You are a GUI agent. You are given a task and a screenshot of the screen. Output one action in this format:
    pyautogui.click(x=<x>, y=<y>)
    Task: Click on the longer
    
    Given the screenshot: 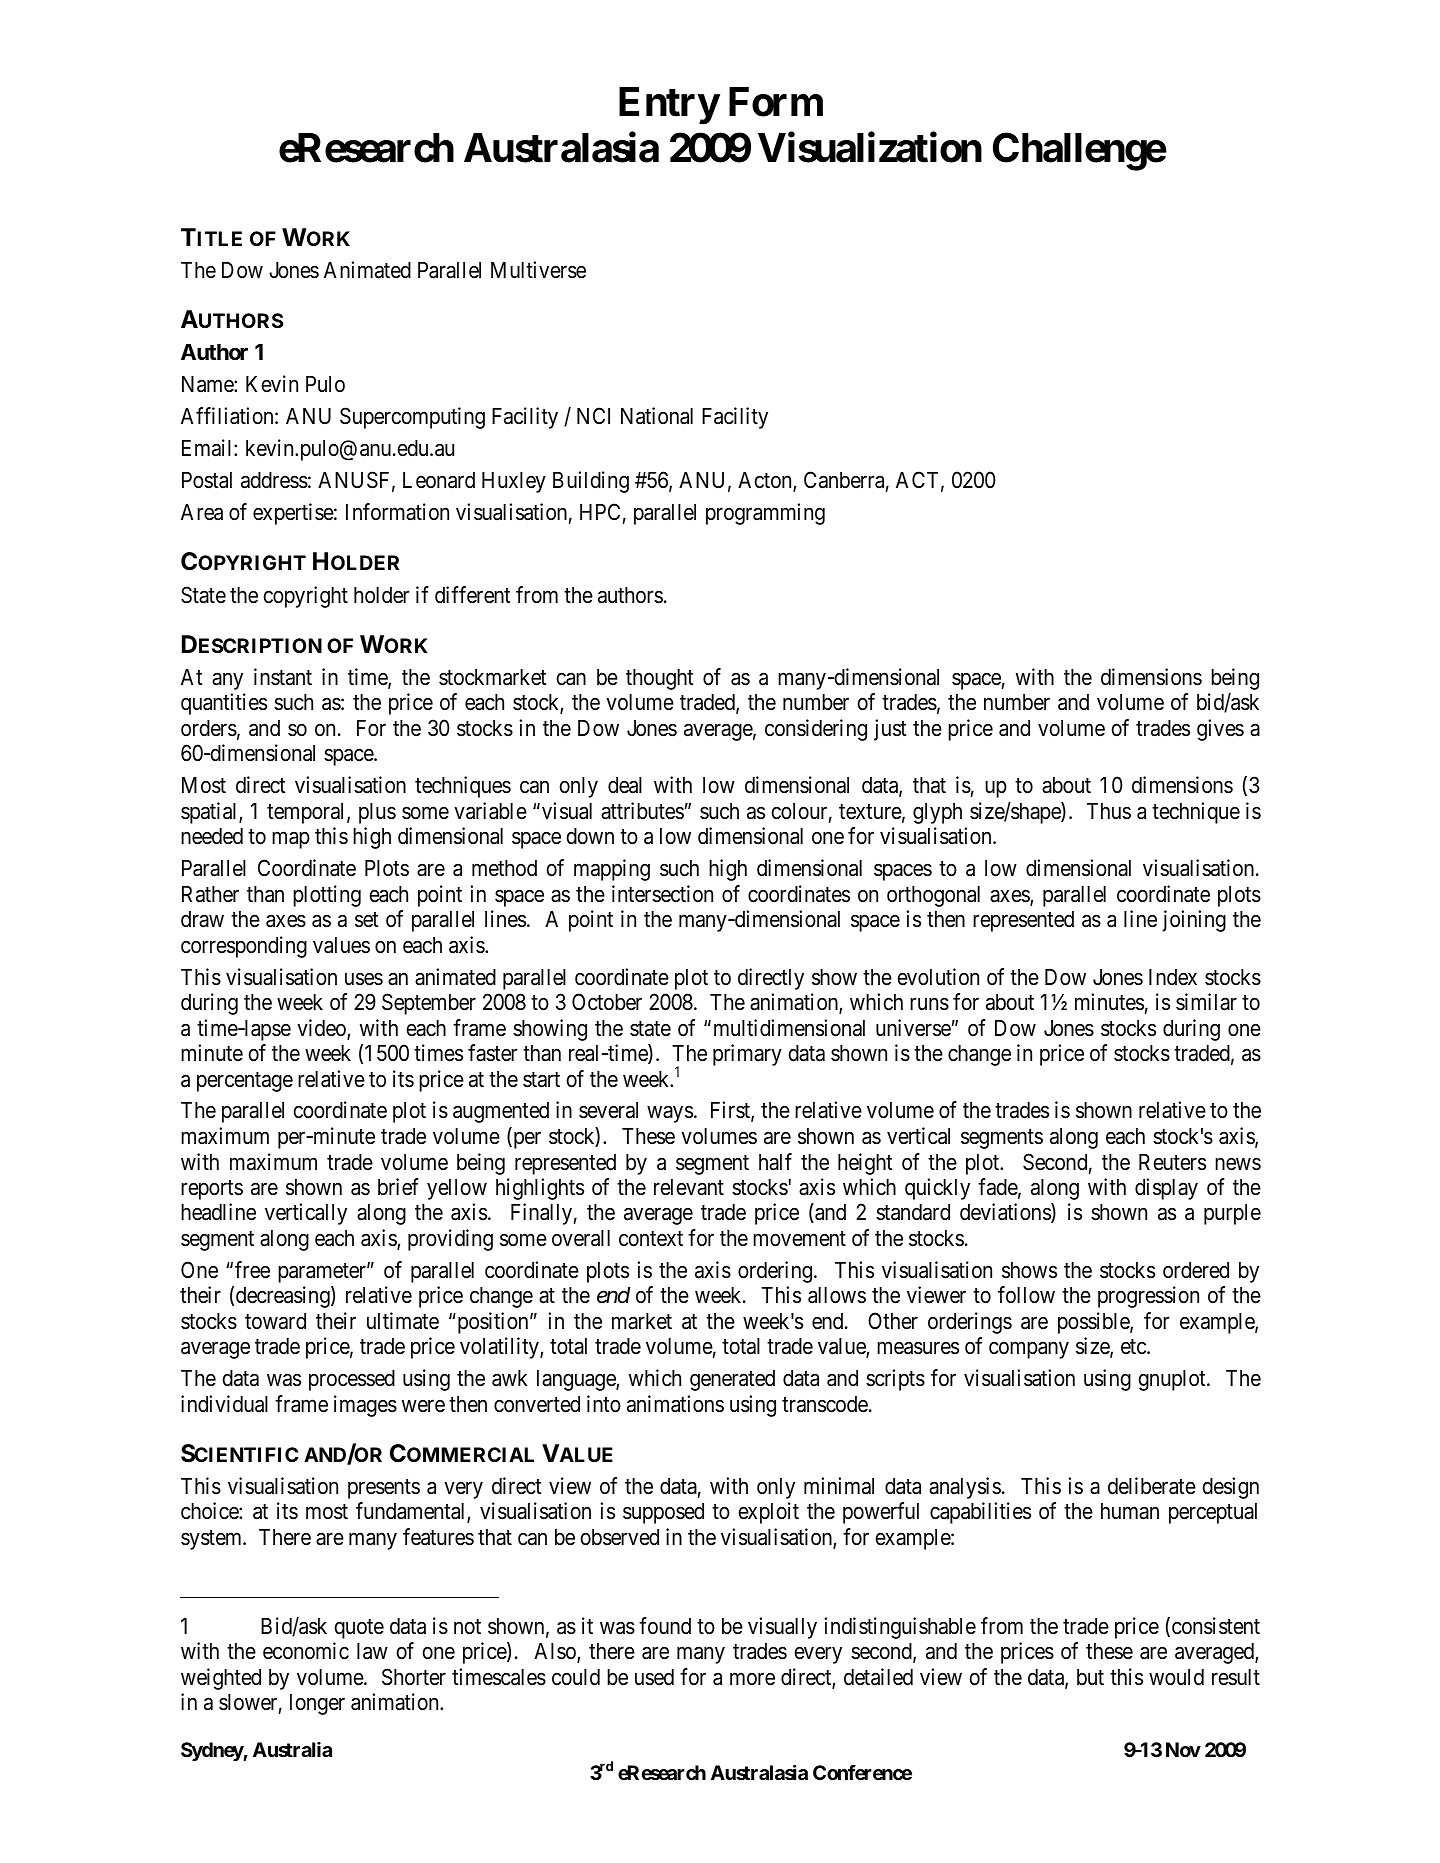 What is the action you would take?
    pyautogui.click(x=317, y=1704)
